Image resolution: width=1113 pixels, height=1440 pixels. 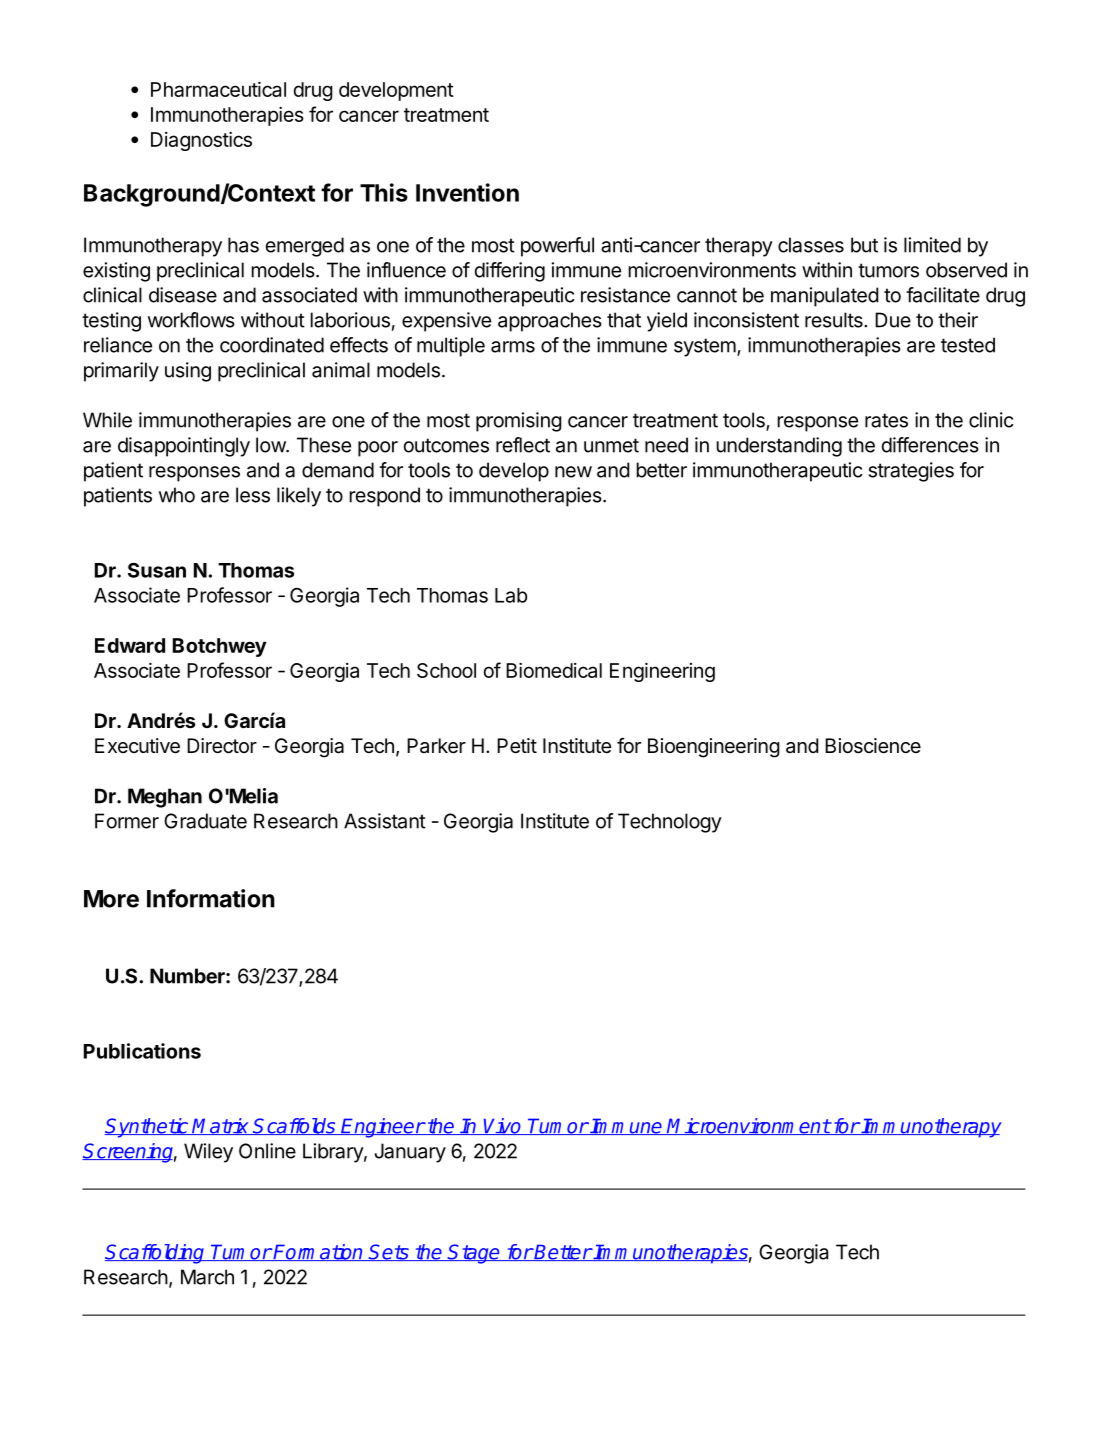 I want to click on Petit, so click(x=517, y=745).
